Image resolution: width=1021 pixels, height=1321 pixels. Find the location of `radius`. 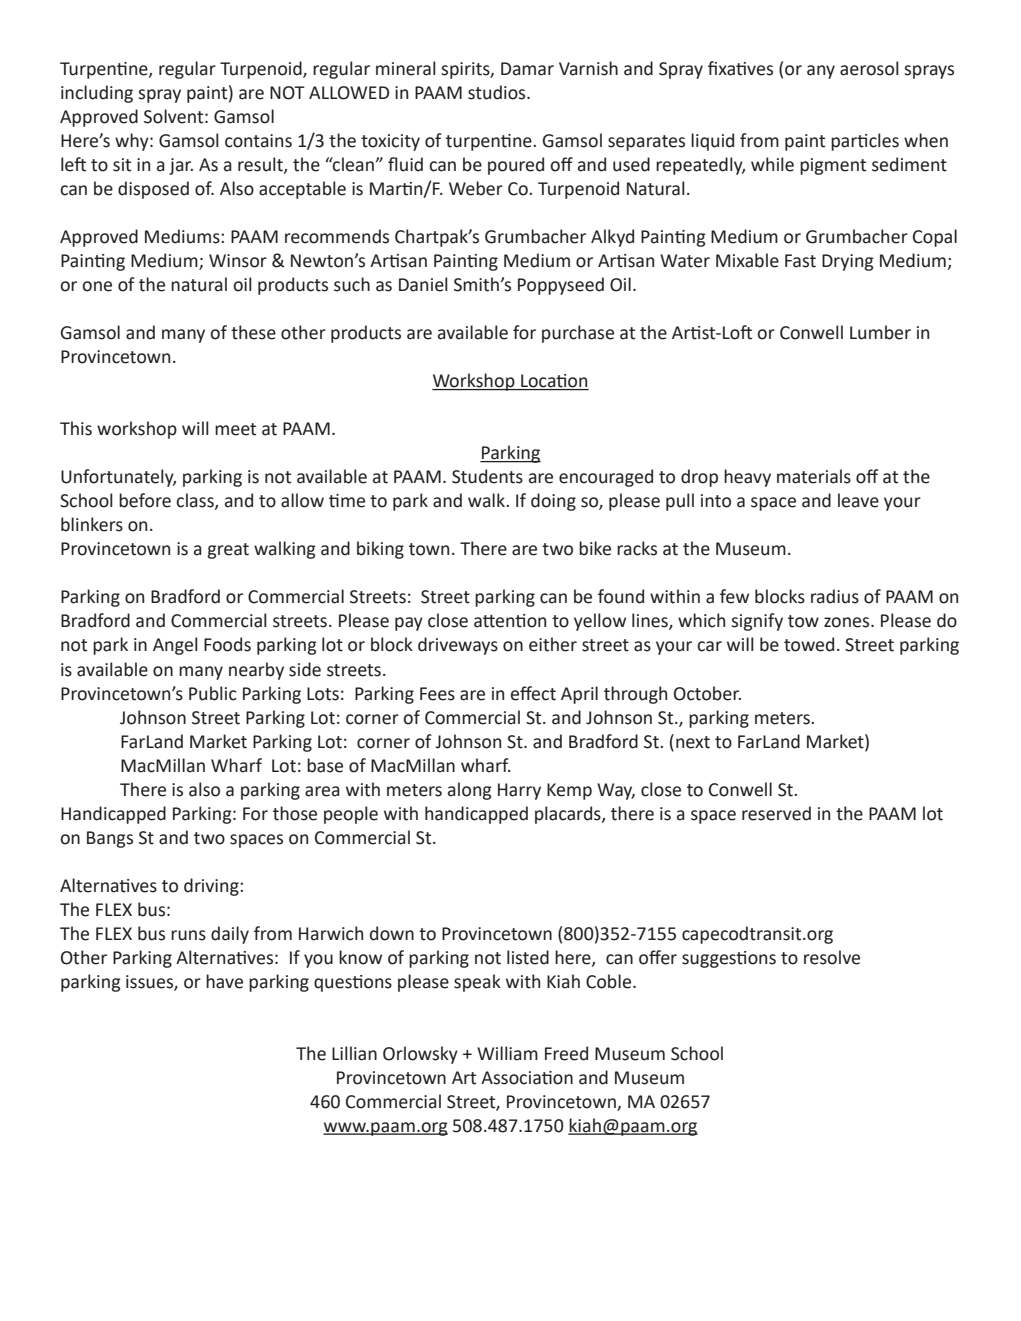

radius is located at coordinates (835, 596).
